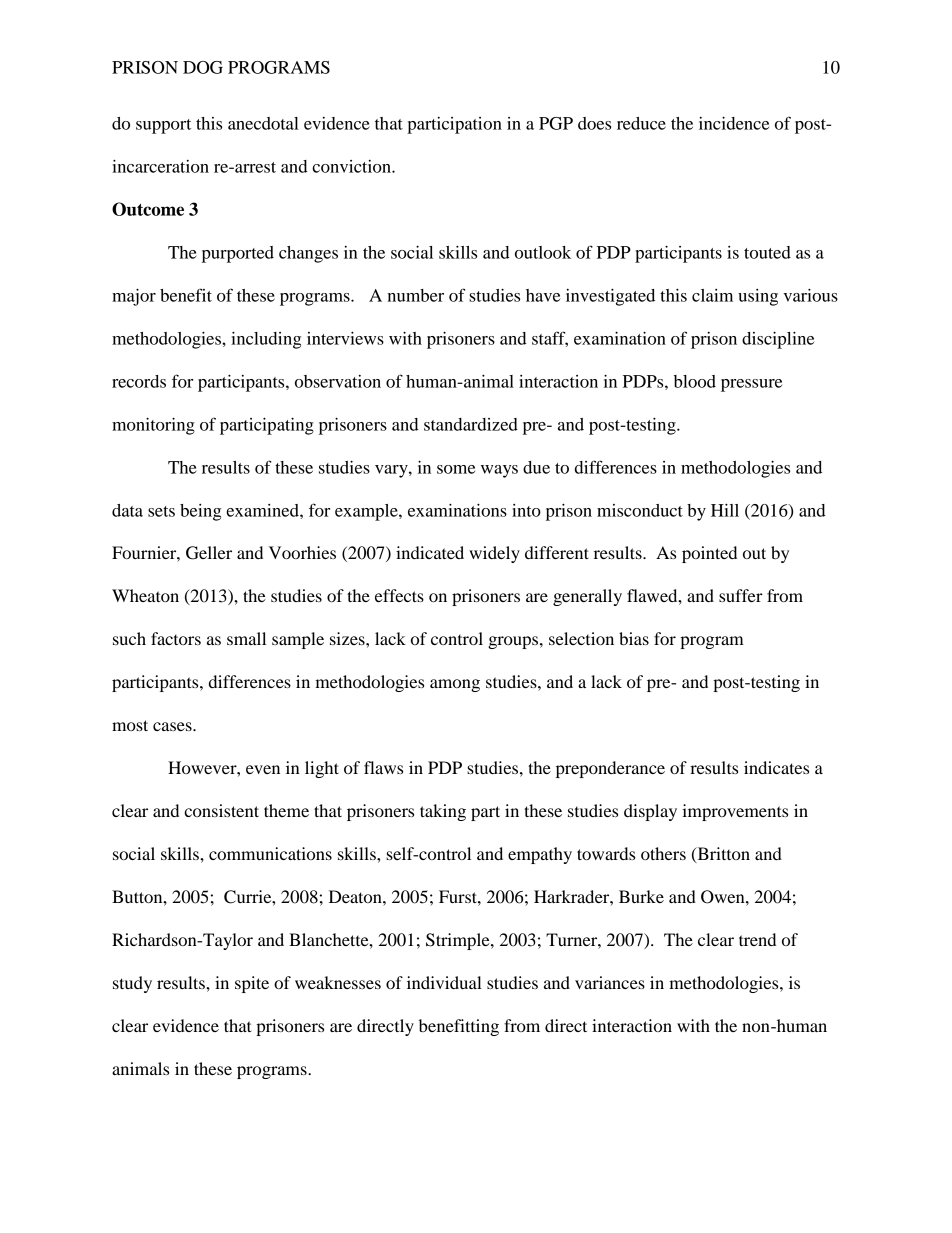 This screenshot has width=952, height=1233. I want to click on consistent, so click(221, 810).
